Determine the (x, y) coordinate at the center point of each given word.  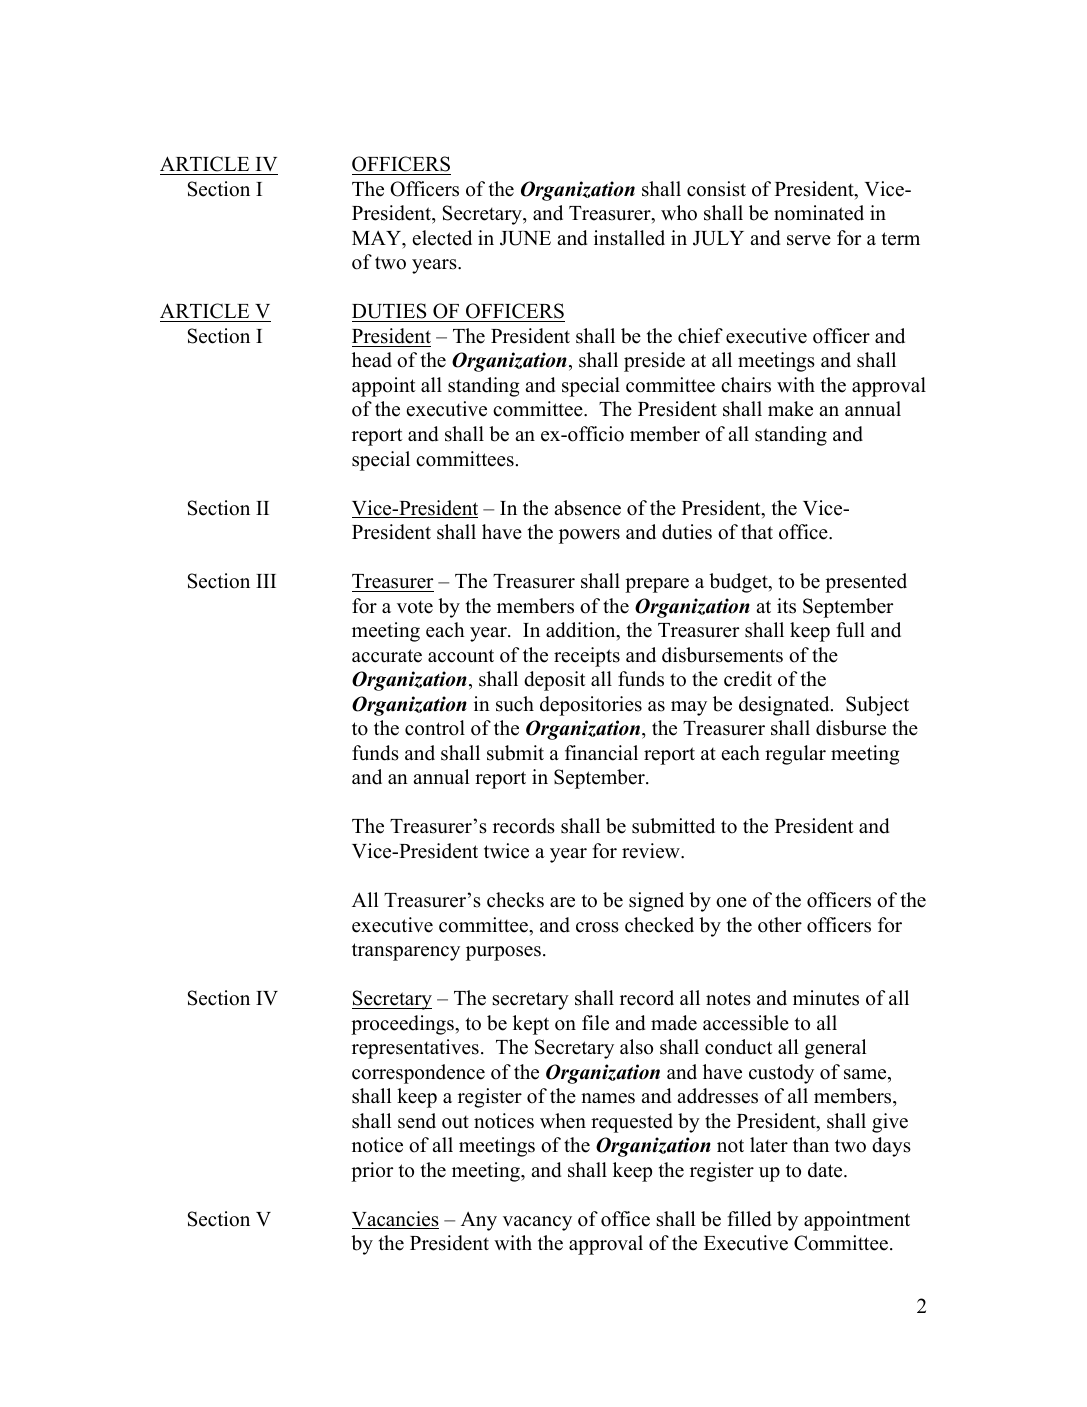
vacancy (537, 1223)
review (652, 851)
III (266, 581)
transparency (406, 952)
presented (866, 583)
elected (442, 238)
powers (589, 536)
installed (629, 238)
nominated (819, 213)
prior (372, 1172)
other (780, 925)
